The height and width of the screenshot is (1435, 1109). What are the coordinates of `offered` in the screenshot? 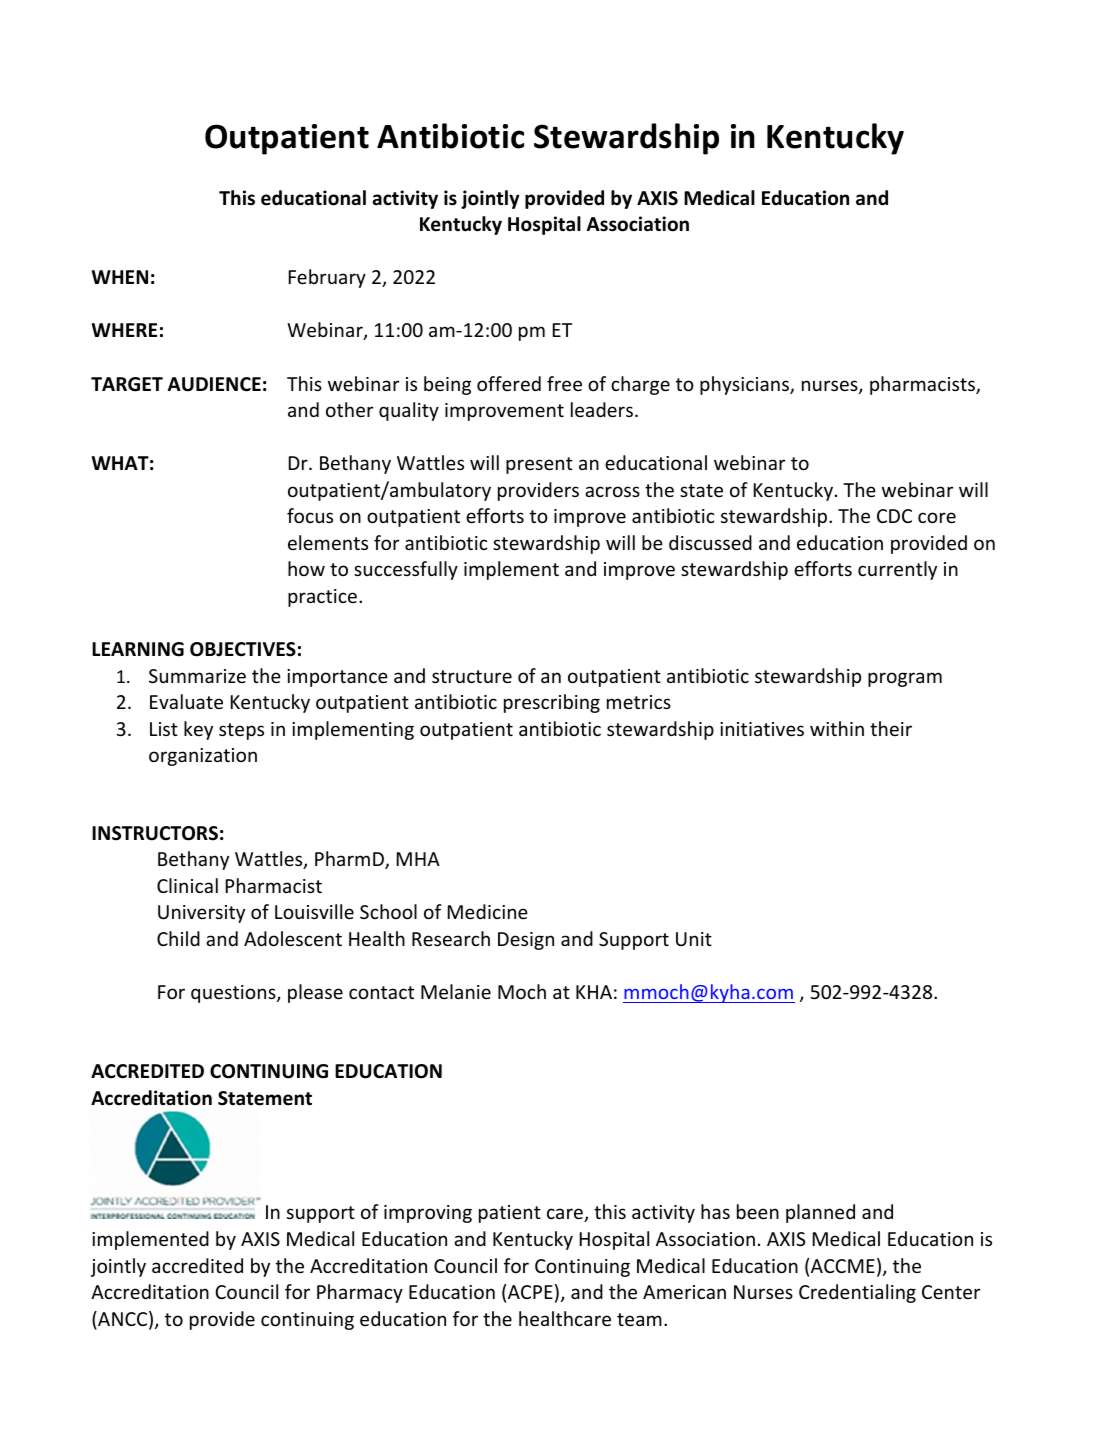 It's located at (509, 383).
